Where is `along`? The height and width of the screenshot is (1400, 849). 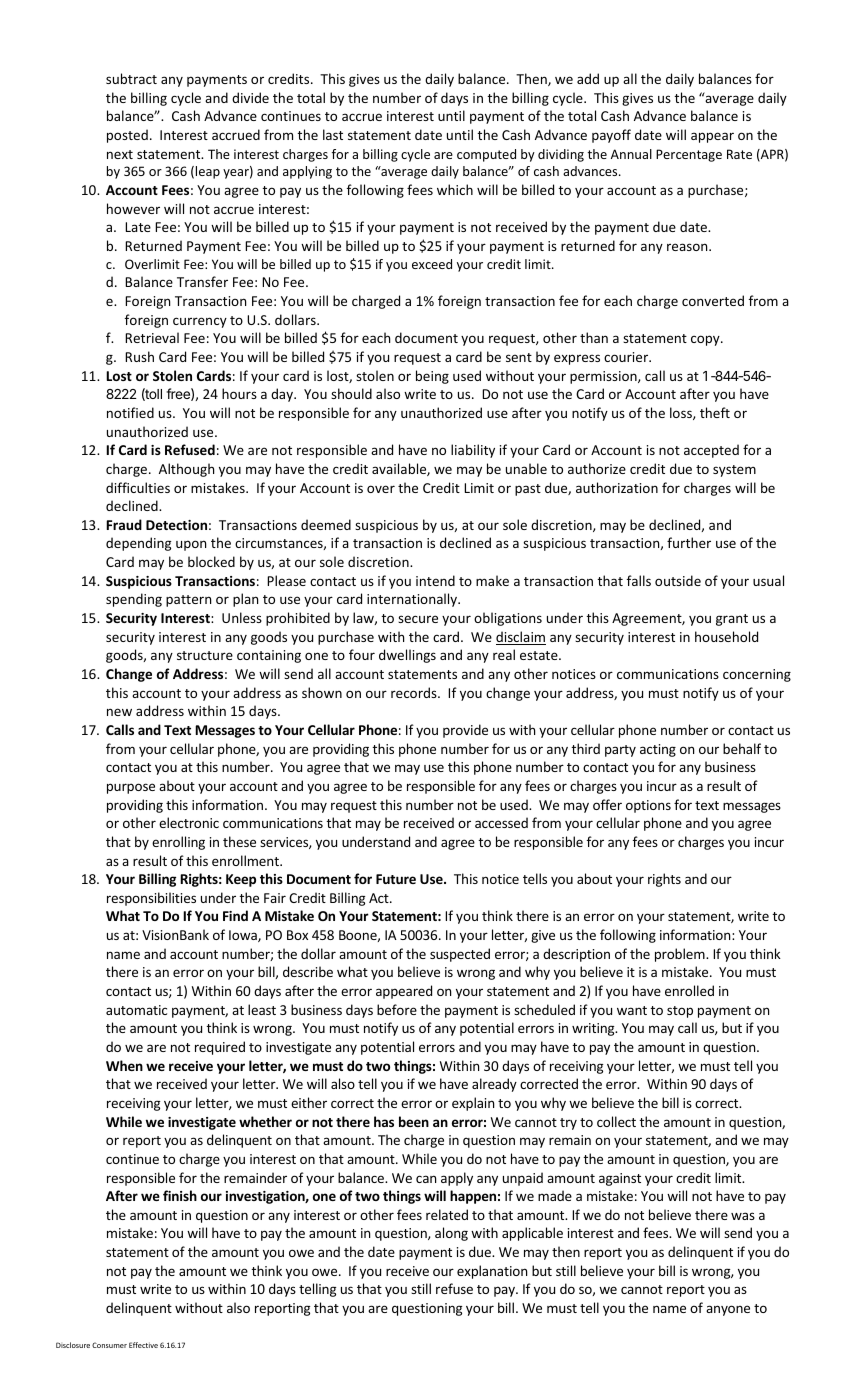 along is located at coordinates (451, 1234).
